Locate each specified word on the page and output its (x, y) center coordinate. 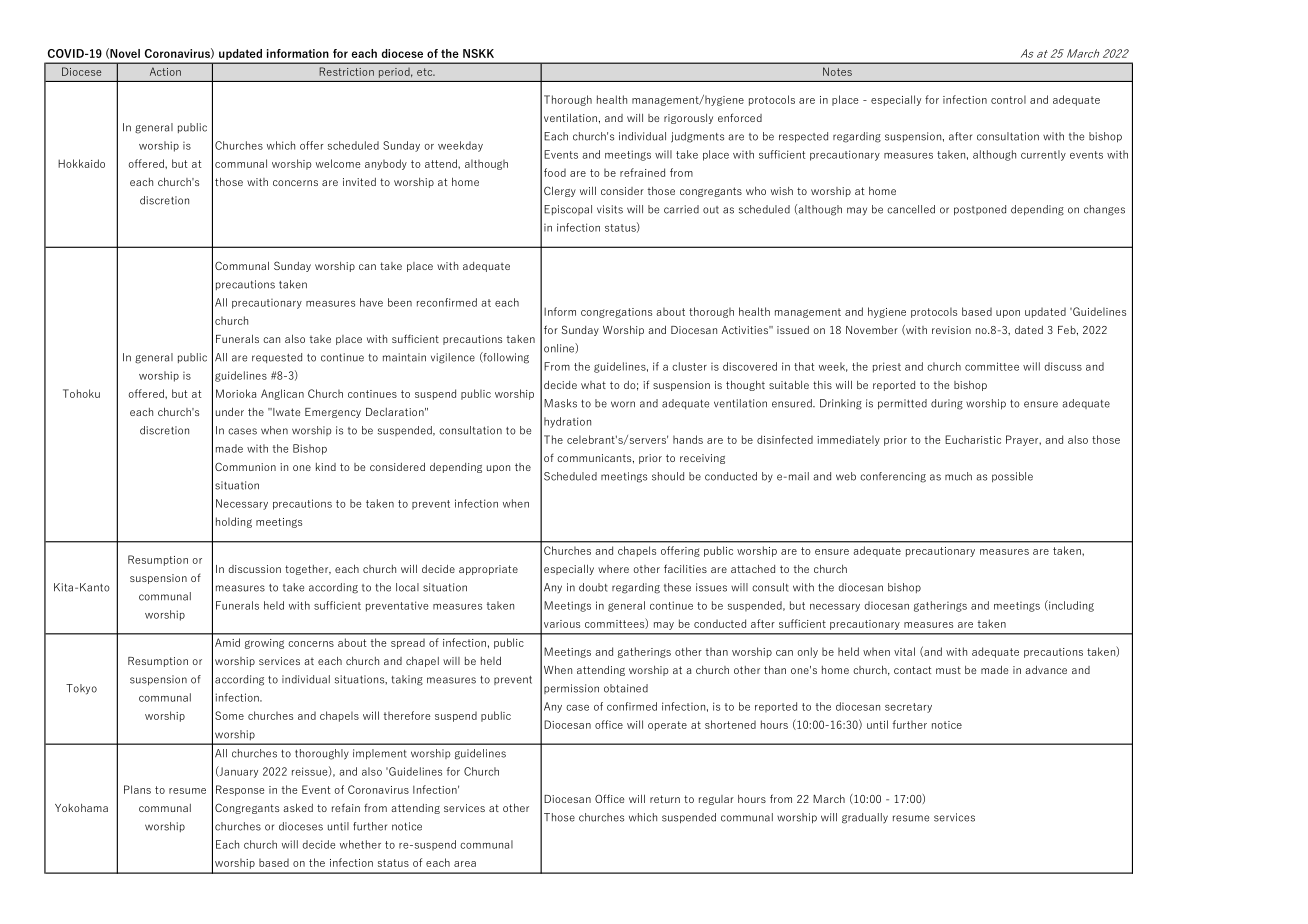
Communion (245, 466)
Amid (227, 642)
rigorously (688, 119)
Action (165, 71)
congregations (616, 313)
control (1008, 99)
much (958, 476)
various (562, 624)
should (668, 476)
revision (951, 330)
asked (298, 807)
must (948, 670)
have (371, 302)
